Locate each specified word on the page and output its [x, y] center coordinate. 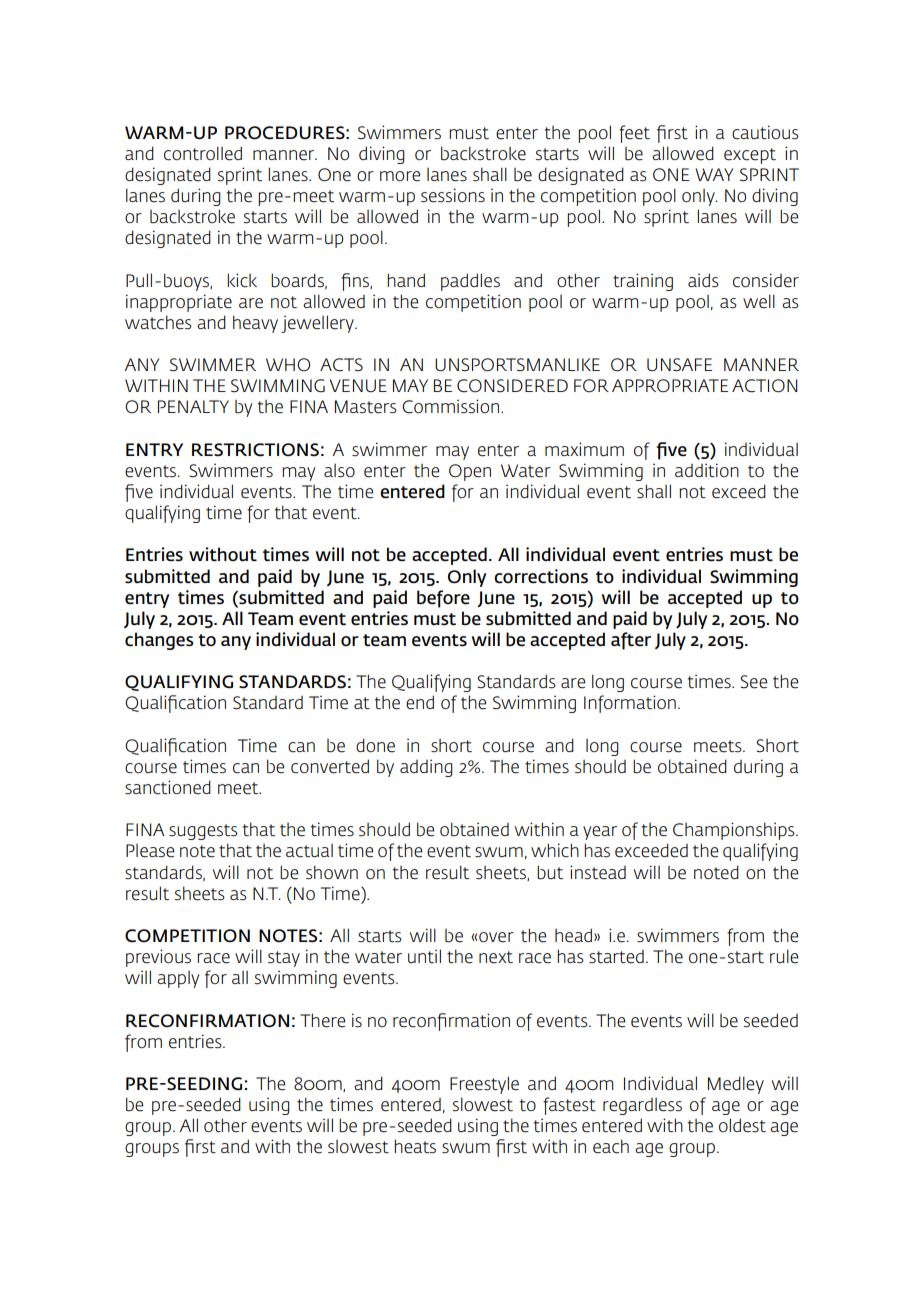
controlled [203, 153]
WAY [714, 174]
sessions [453, 195]
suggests [203, 832]
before [443, 599]
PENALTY [193, 406]
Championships [735, 831]
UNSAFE [679, 365]
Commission [452, 406]
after [631, 641]
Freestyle [484, 1085]
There [322, 1020]
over [496, 937]
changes [159, 641]
